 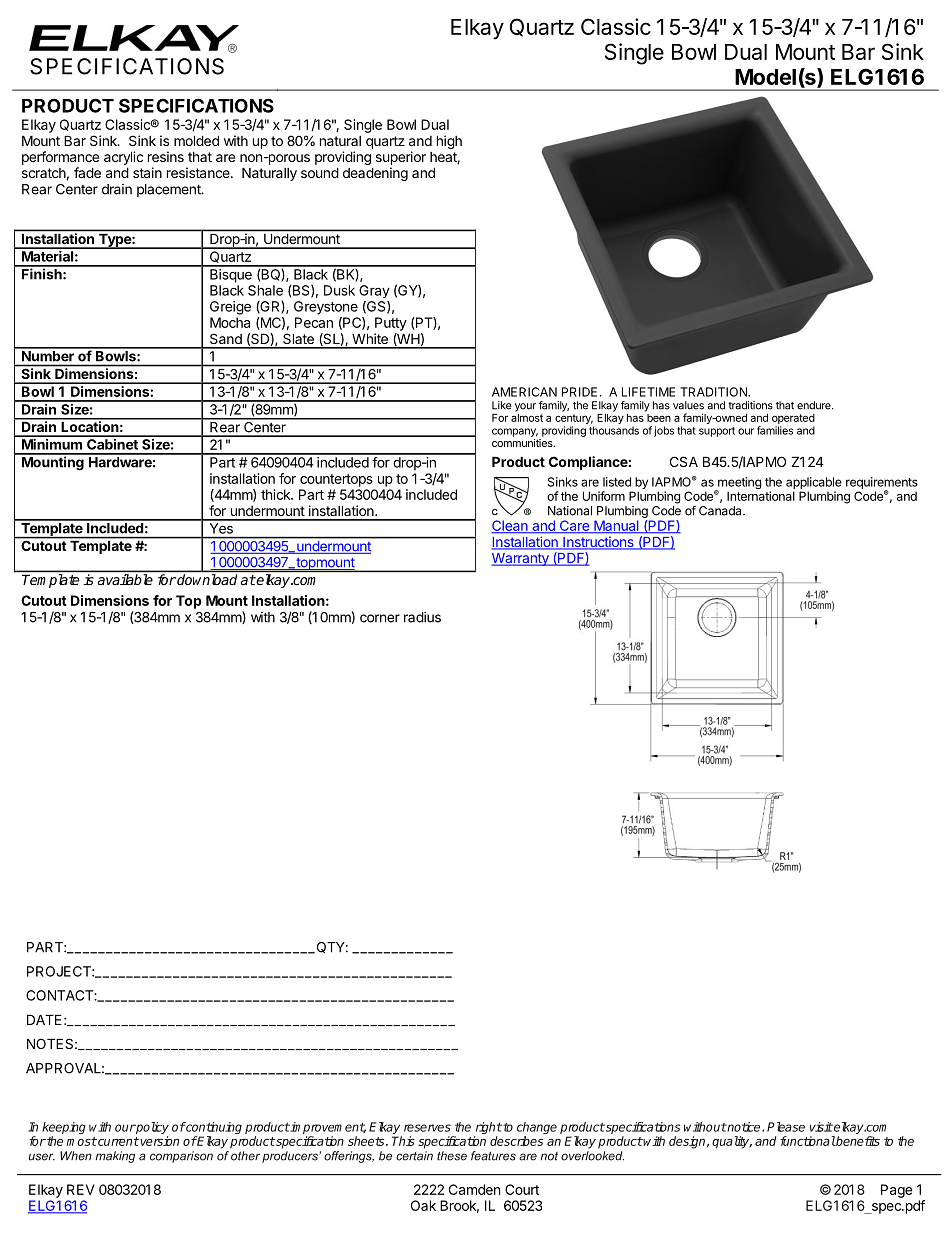 I want to click on LIFETIME, so click(x=648, y=392).
